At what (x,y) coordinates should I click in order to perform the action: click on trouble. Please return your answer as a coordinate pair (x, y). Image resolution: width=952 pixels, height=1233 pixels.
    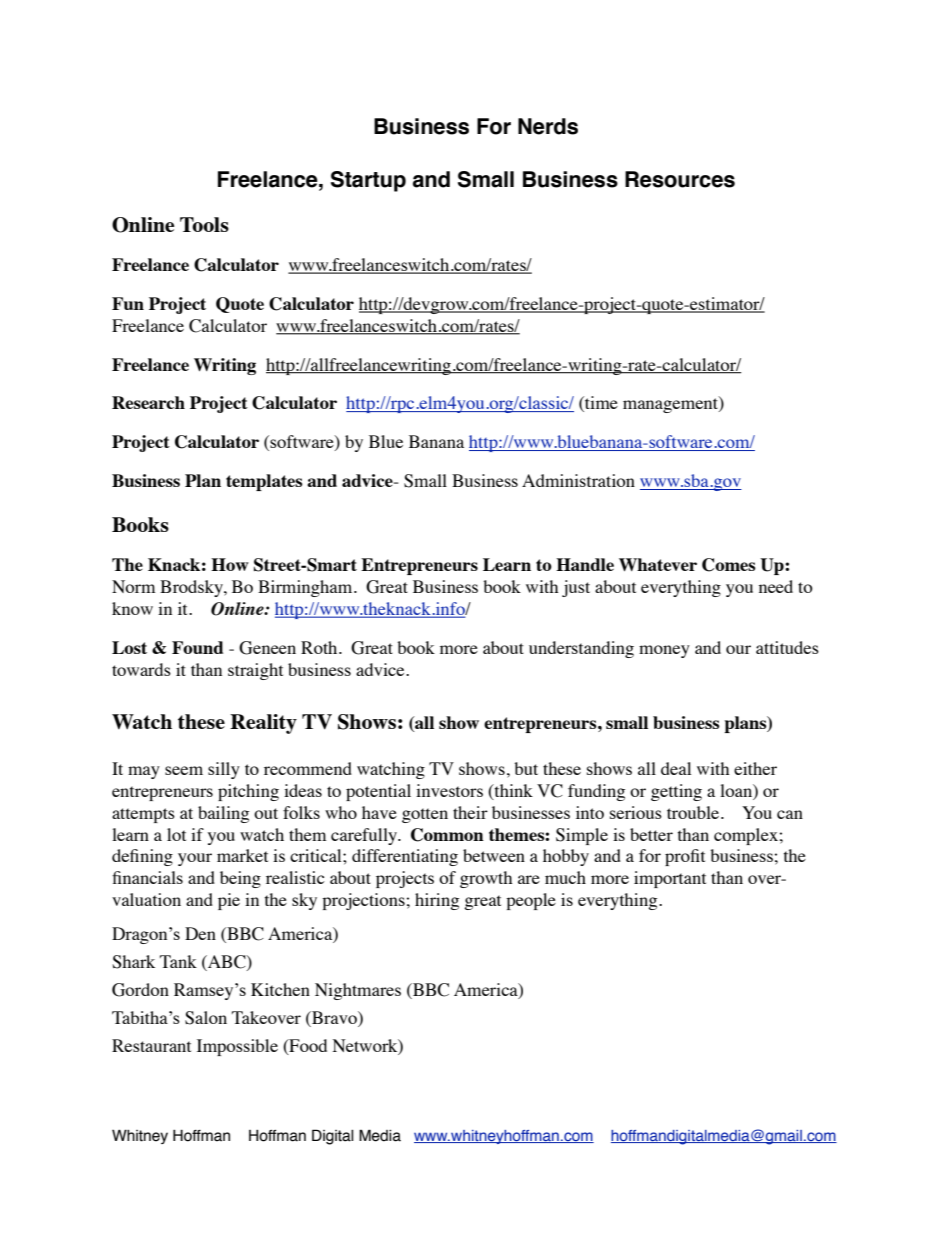
    Looking at the image, I should click on (694, 812).
